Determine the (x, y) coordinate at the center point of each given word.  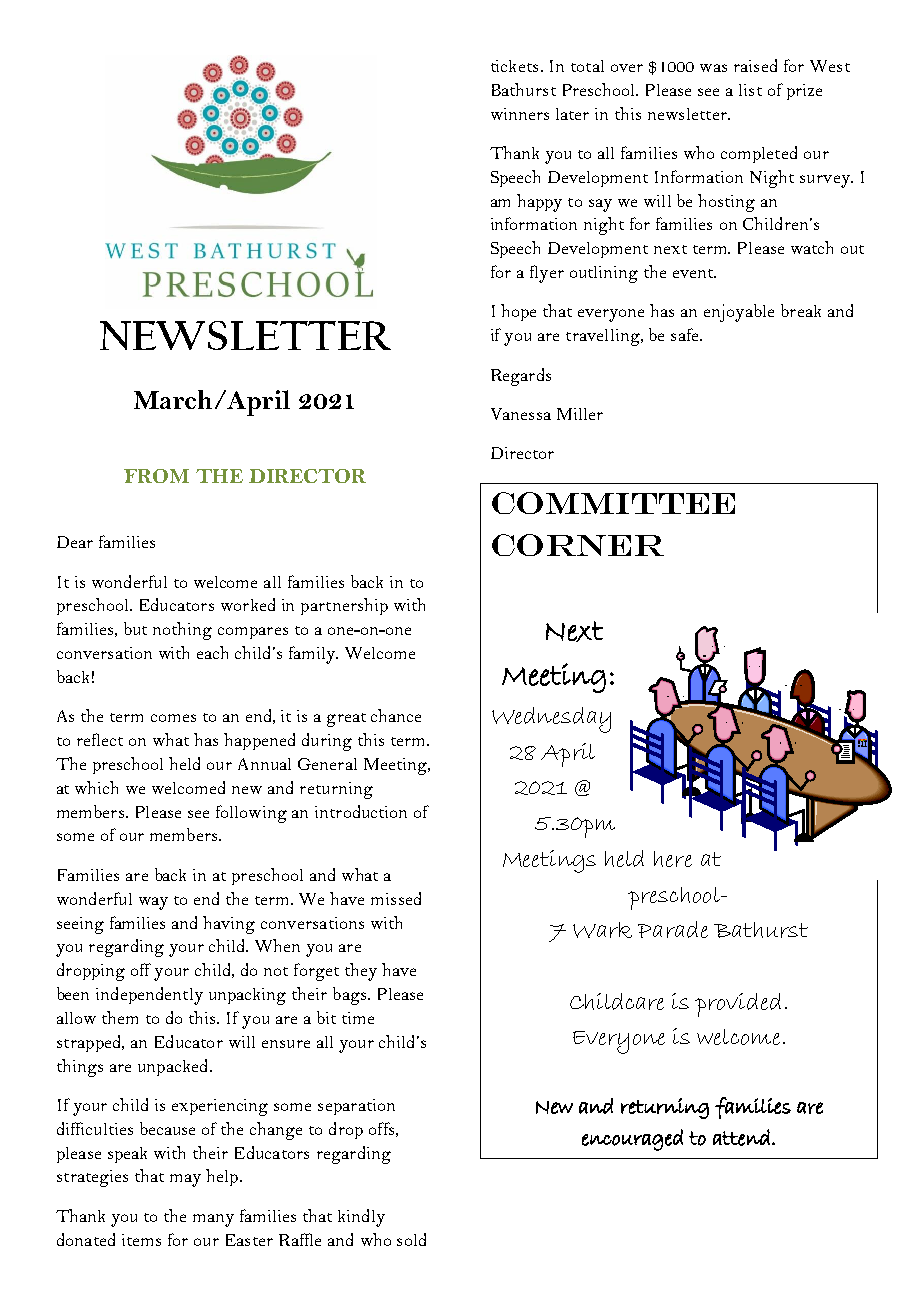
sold (411, 1239)
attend (741, 1137)
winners (520, 114)
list (750, 90)
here (673, 859)
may (185, 1180)
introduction (361, 811)
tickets (514, 66)
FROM (156, 476)
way (153, 903)
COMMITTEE (613, 503)
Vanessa (521, 414)
